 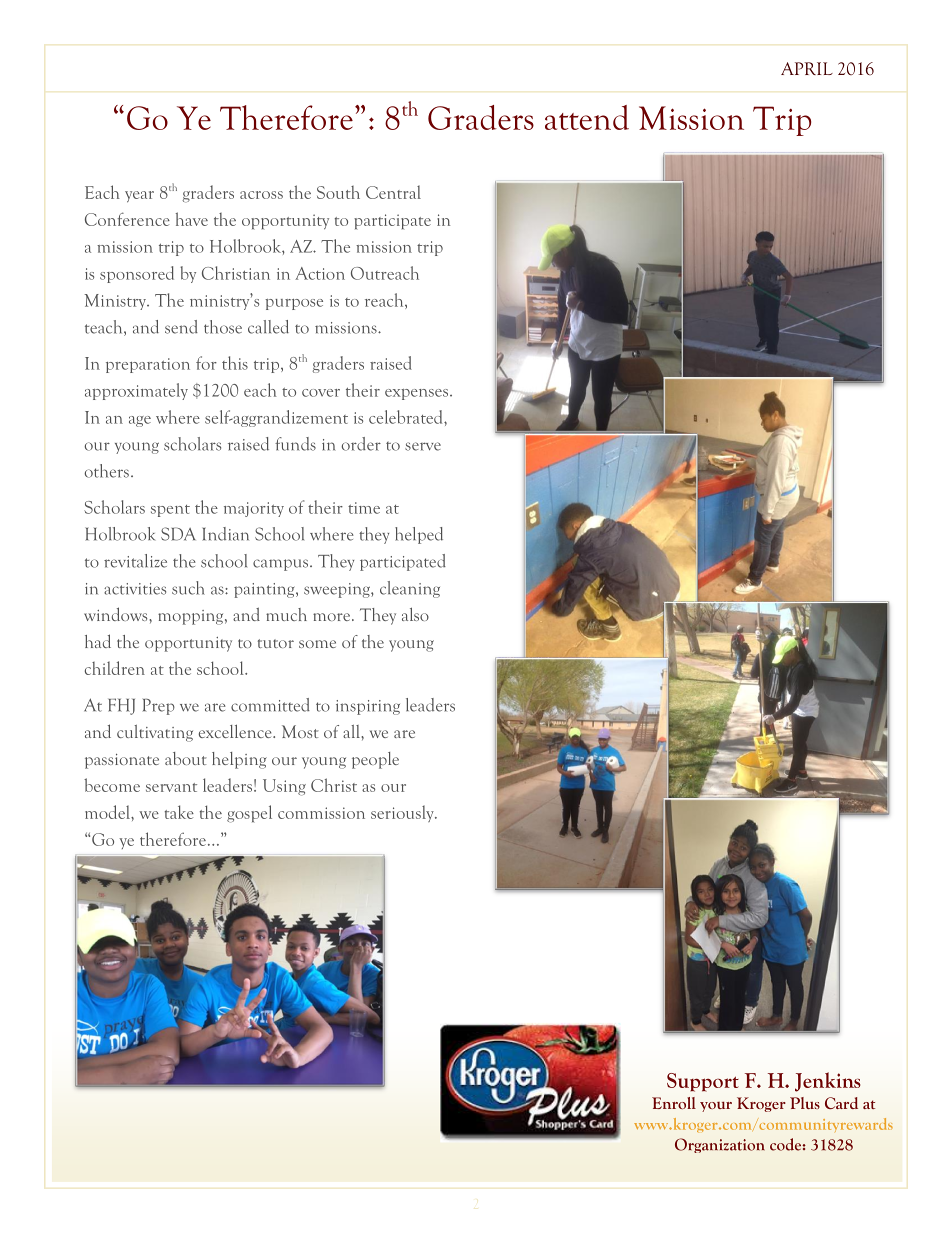 What do you see at coordinates (674, 1103) in the image?
I see `Enroll` at bounding box center [674, 1103].
